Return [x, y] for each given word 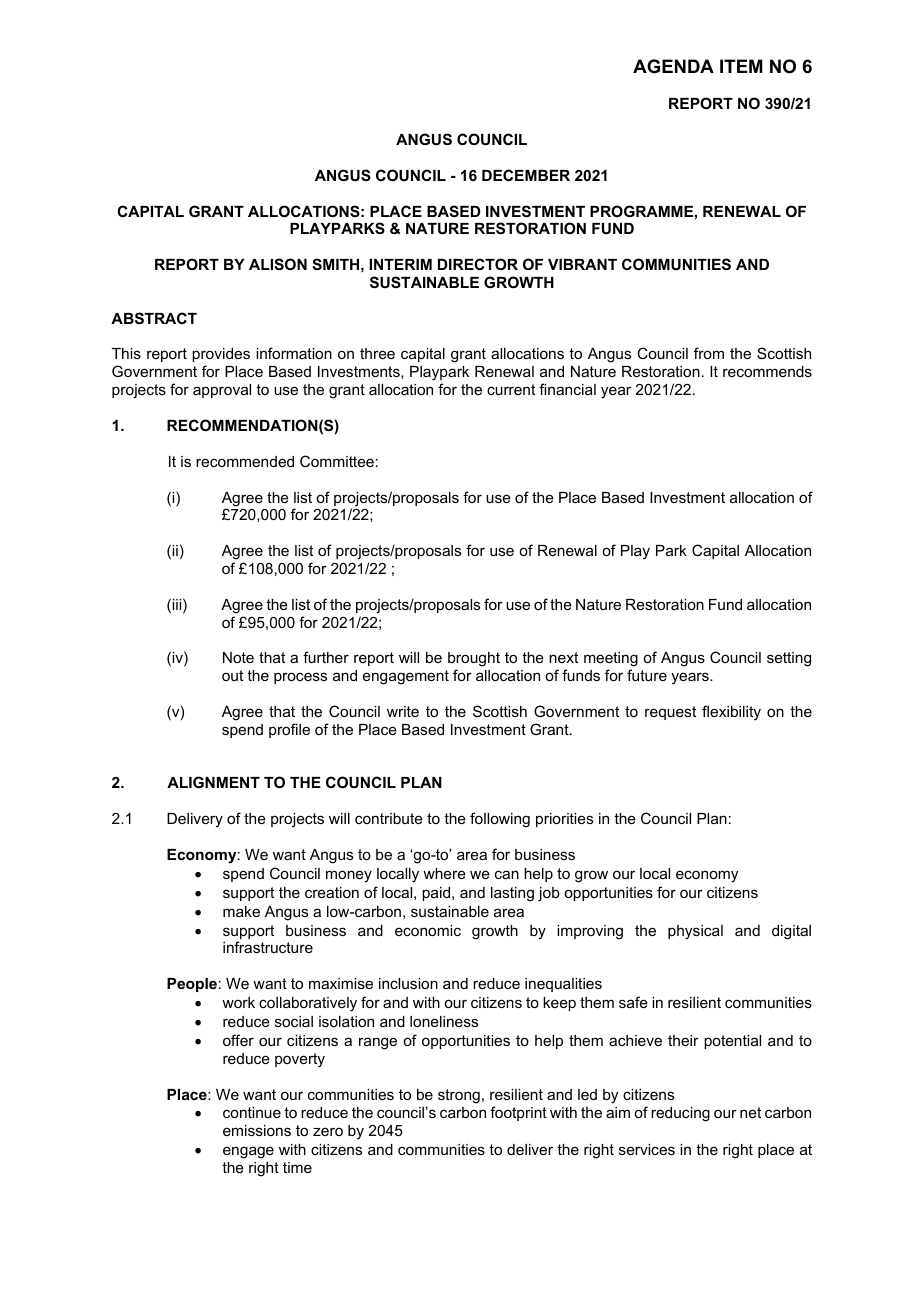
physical [695, 932]
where [444, 873]
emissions [257, 1130]
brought [474, 659]
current [511, 389]
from [709, 353]
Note [238, 657]
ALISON [278, 264]
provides [221, 357]
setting [789, 659]
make [241, 911]
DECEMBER [526, 175]
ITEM [741, 66]
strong [459, 1096]
